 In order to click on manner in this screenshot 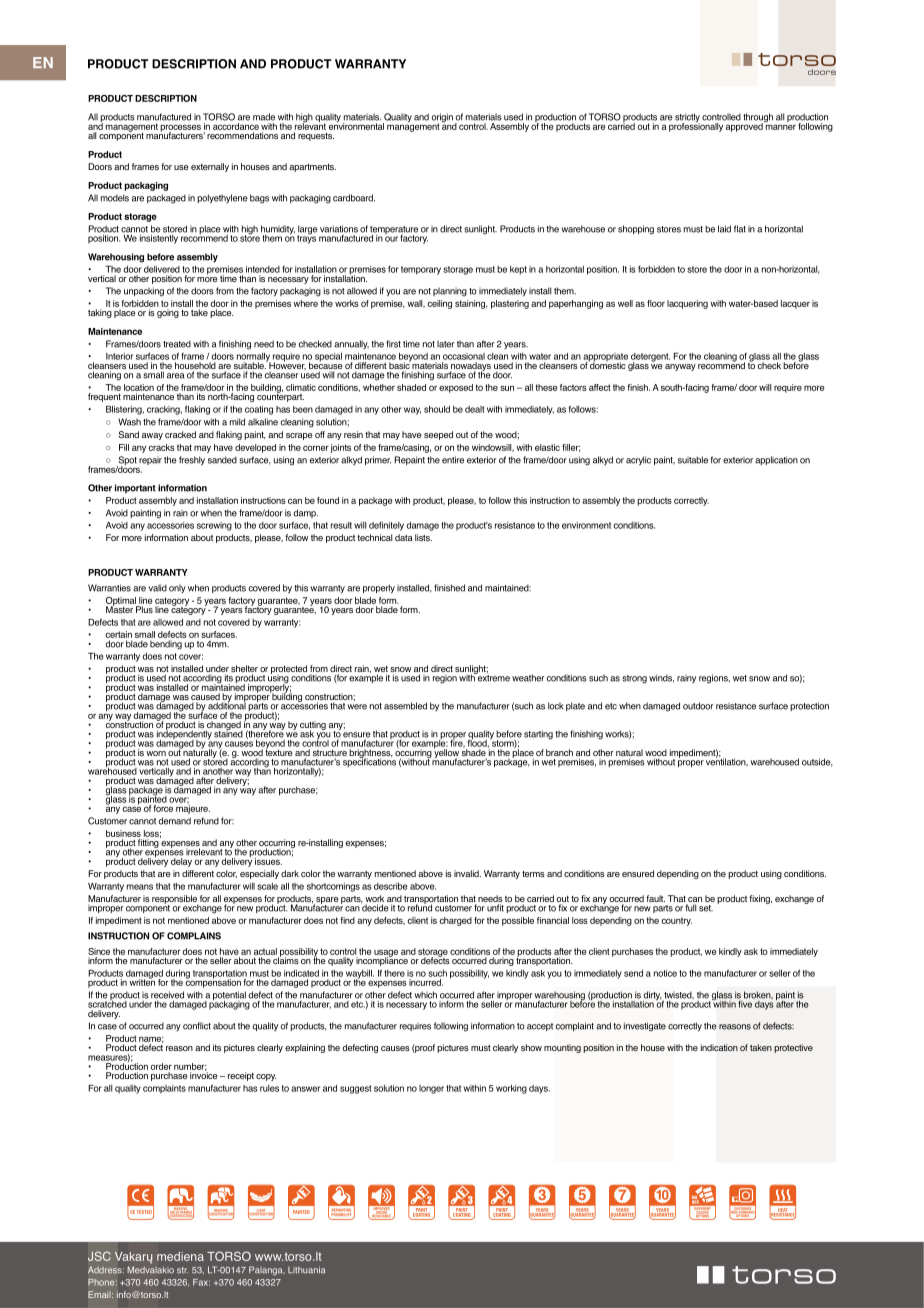, I will do `click(780, 126)`.
